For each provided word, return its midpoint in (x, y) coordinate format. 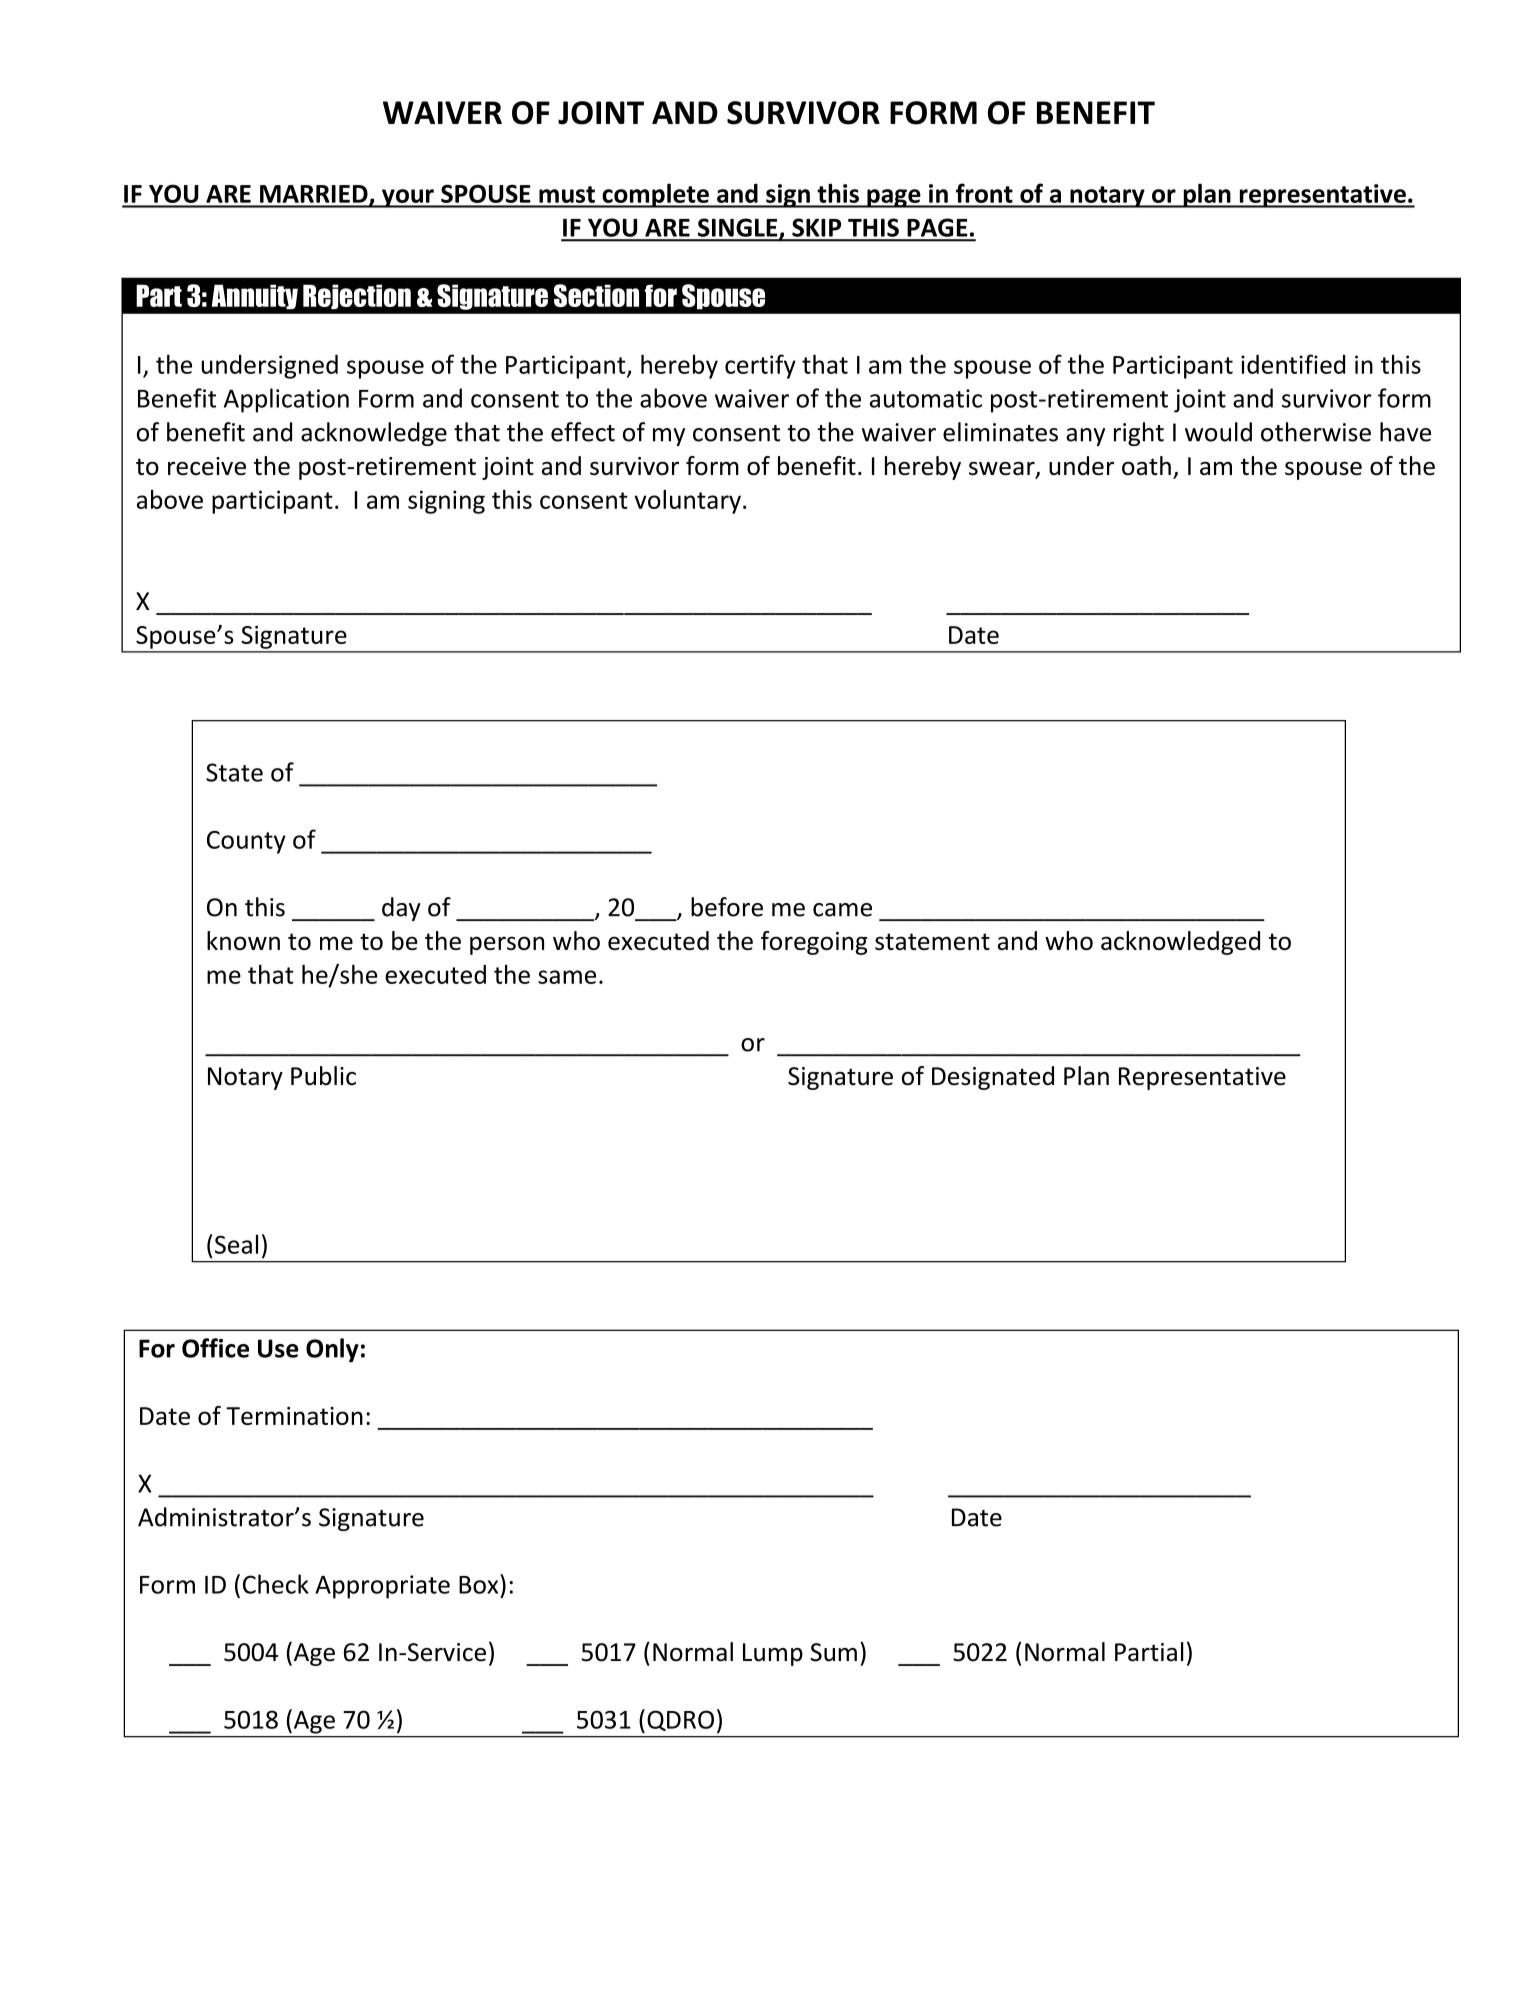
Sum (833, 1652)
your (408, 198)
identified (1293, 364)
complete (655, 195)
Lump (773, 1654)
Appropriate (382, 1587)
